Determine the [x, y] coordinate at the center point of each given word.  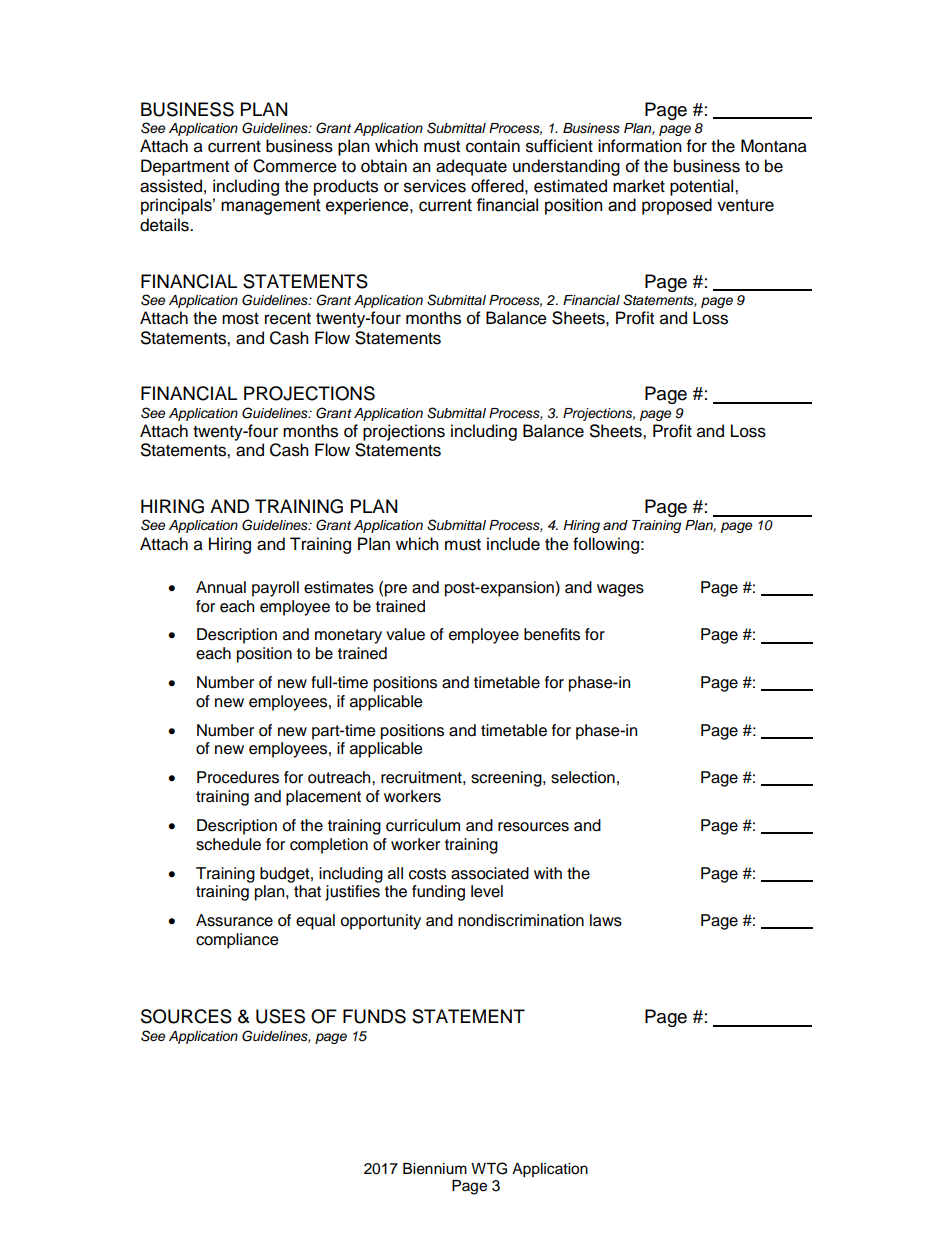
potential [703, 187]
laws [606, 920]
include [513, 544]
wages [620, 590]
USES [280, 1016]
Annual [221, 587]
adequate [471, 167]
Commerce [295, 166]
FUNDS [374, 1016]
